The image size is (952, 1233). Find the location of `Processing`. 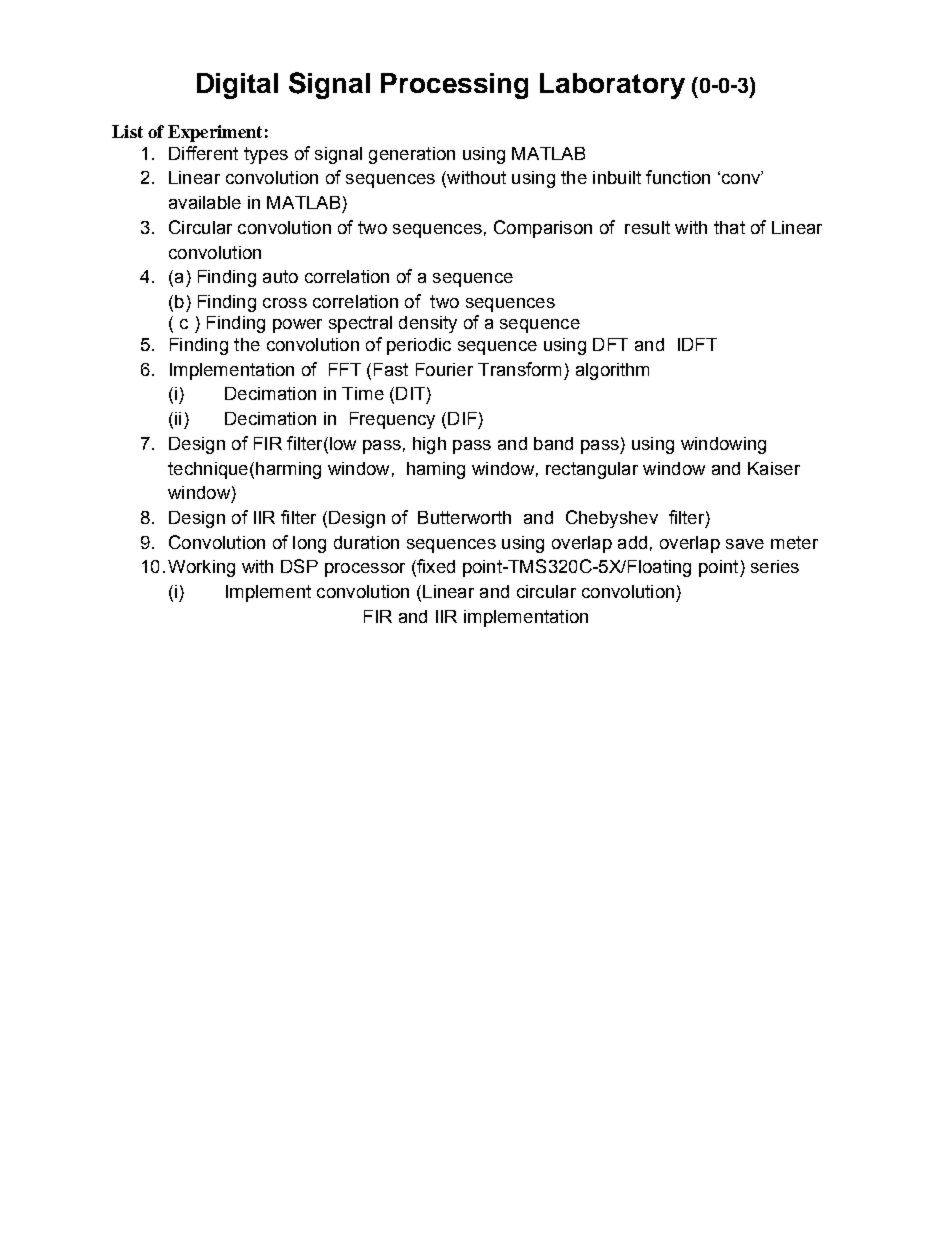

Processing is located at coordinates (454, 86).
